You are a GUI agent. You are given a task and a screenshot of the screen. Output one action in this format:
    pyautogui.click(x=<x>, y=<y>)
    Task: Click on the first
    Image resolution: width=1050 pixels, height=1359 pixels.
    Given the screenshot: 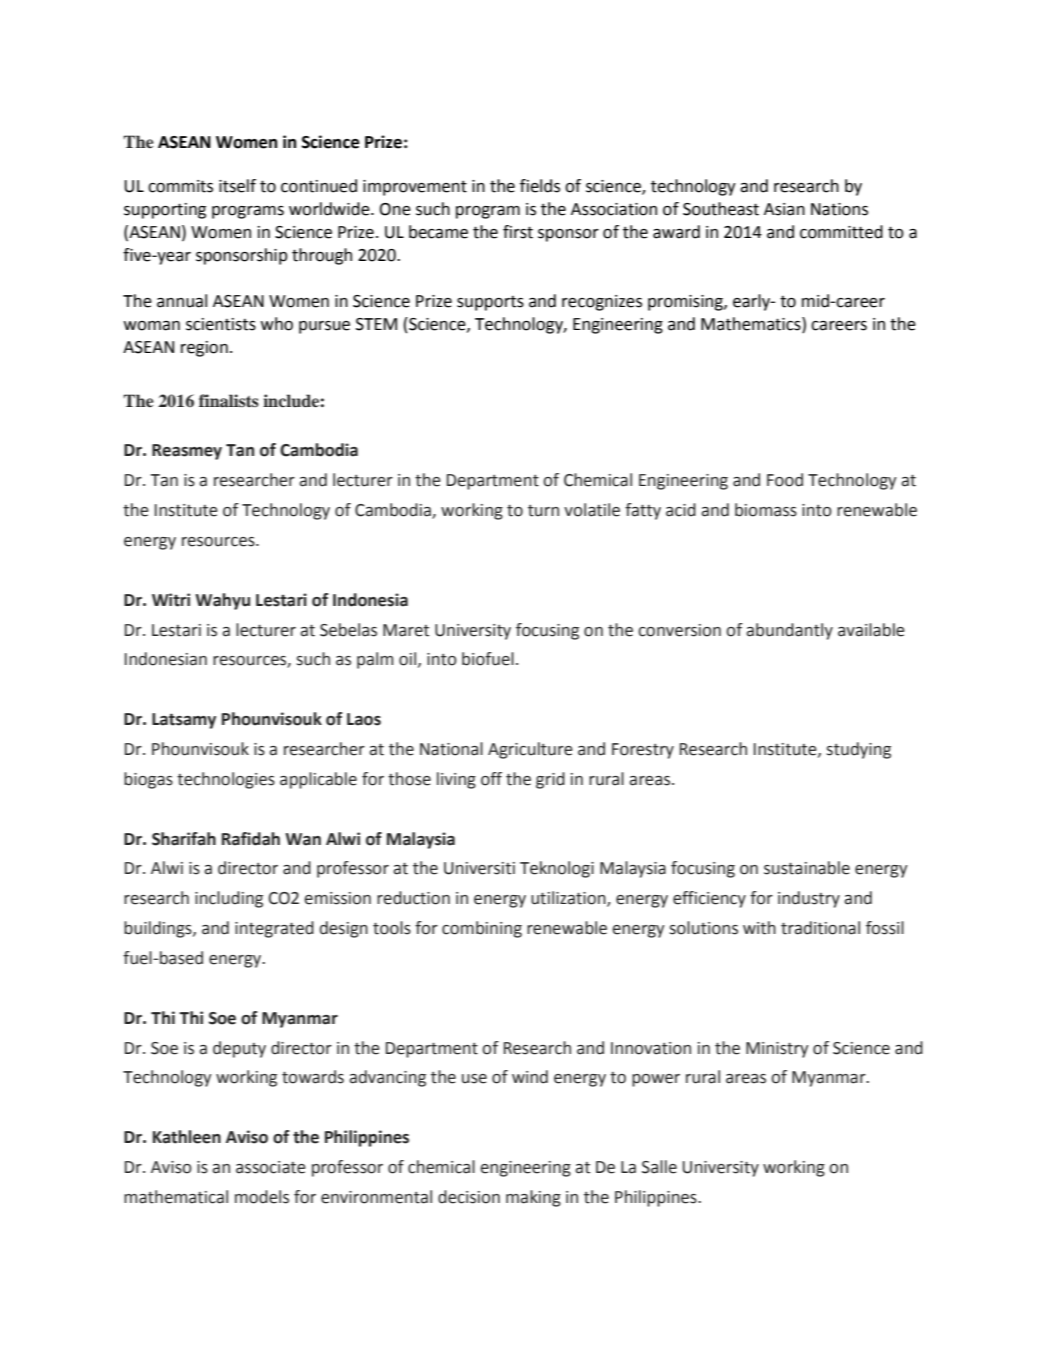 What is the action you would take?
    pyautogui.click(x=518, y=232)
